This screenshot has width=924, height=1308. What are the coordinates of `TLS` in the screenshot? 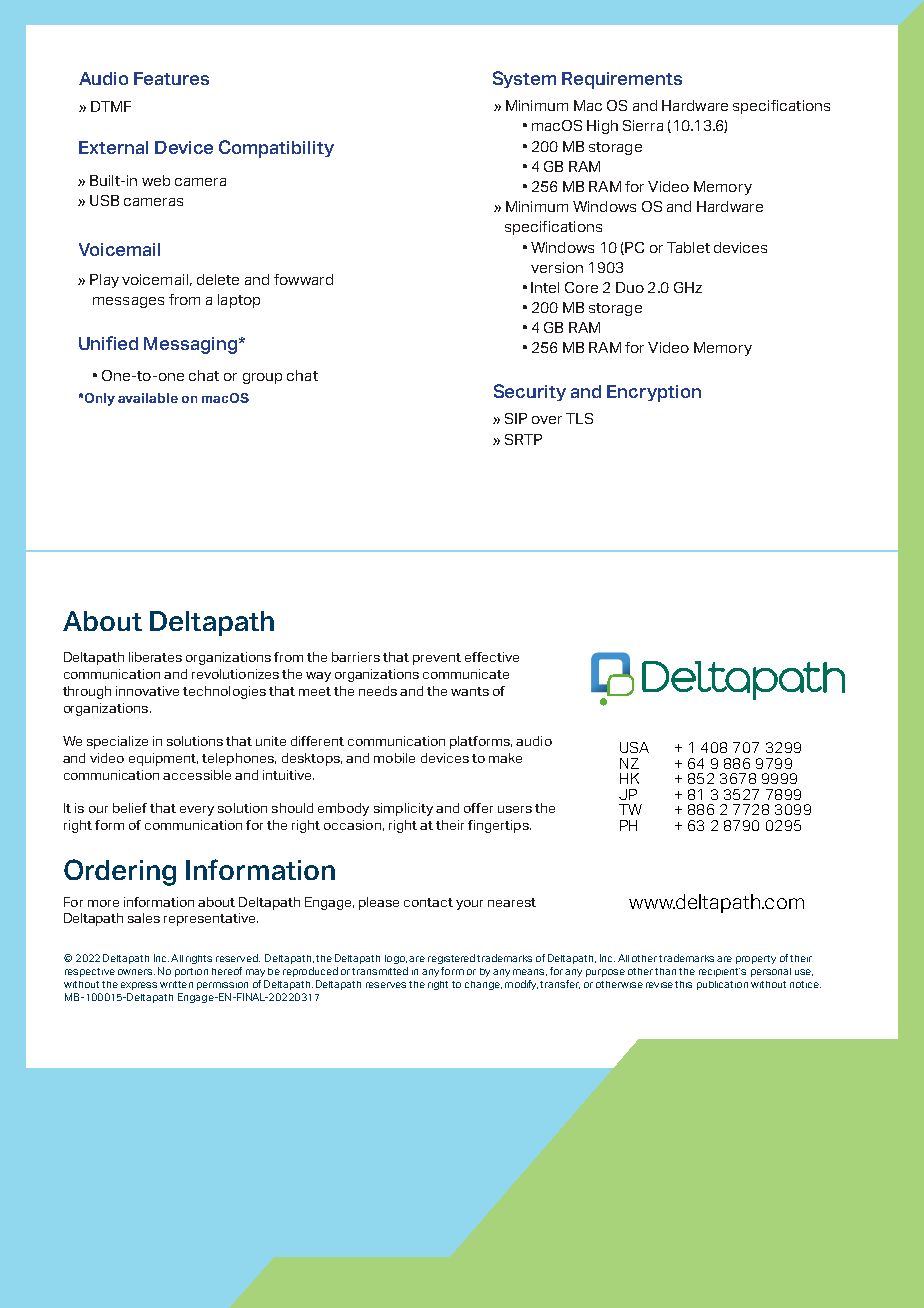 It's located at (579, 418).
